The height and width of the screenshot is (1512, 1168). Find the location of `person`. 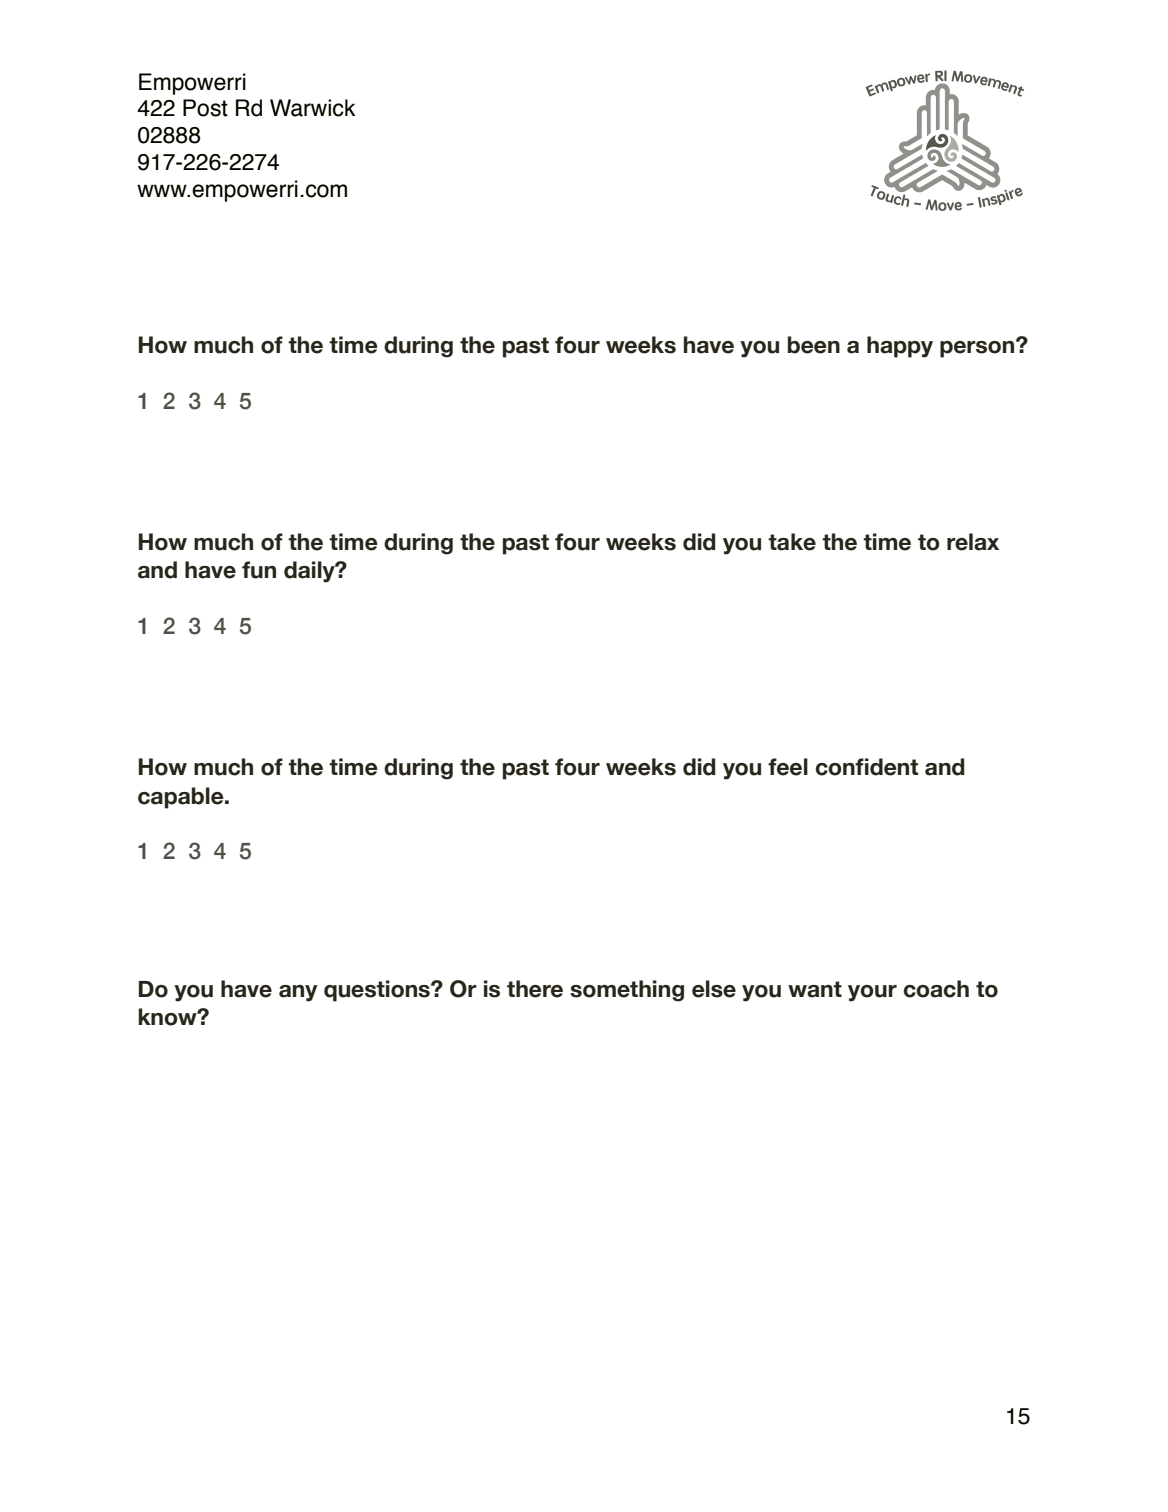

person is located at coordinates (978, 348).
